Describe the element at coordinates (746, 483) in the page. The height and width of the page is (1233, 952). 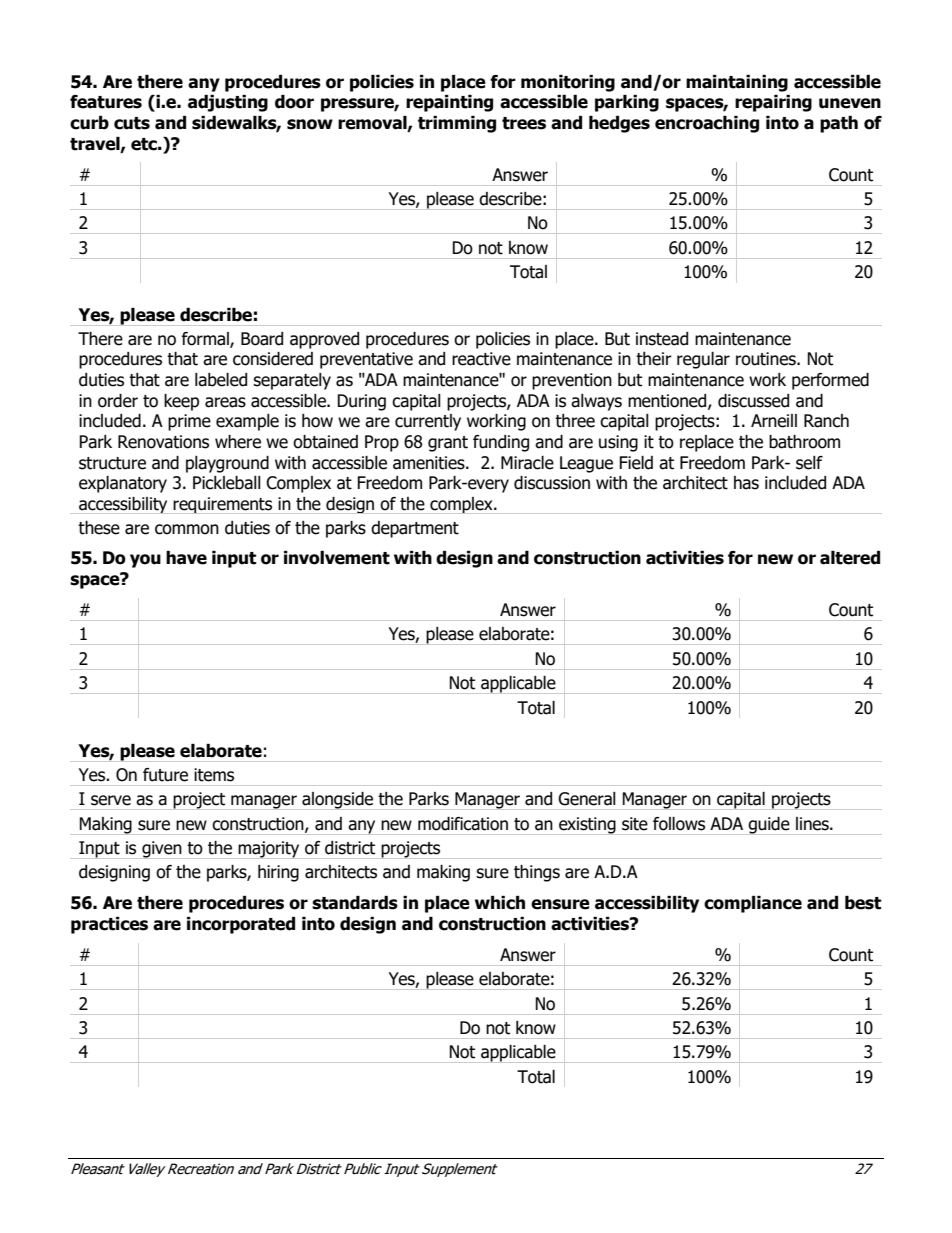
I see `has` at that location.
